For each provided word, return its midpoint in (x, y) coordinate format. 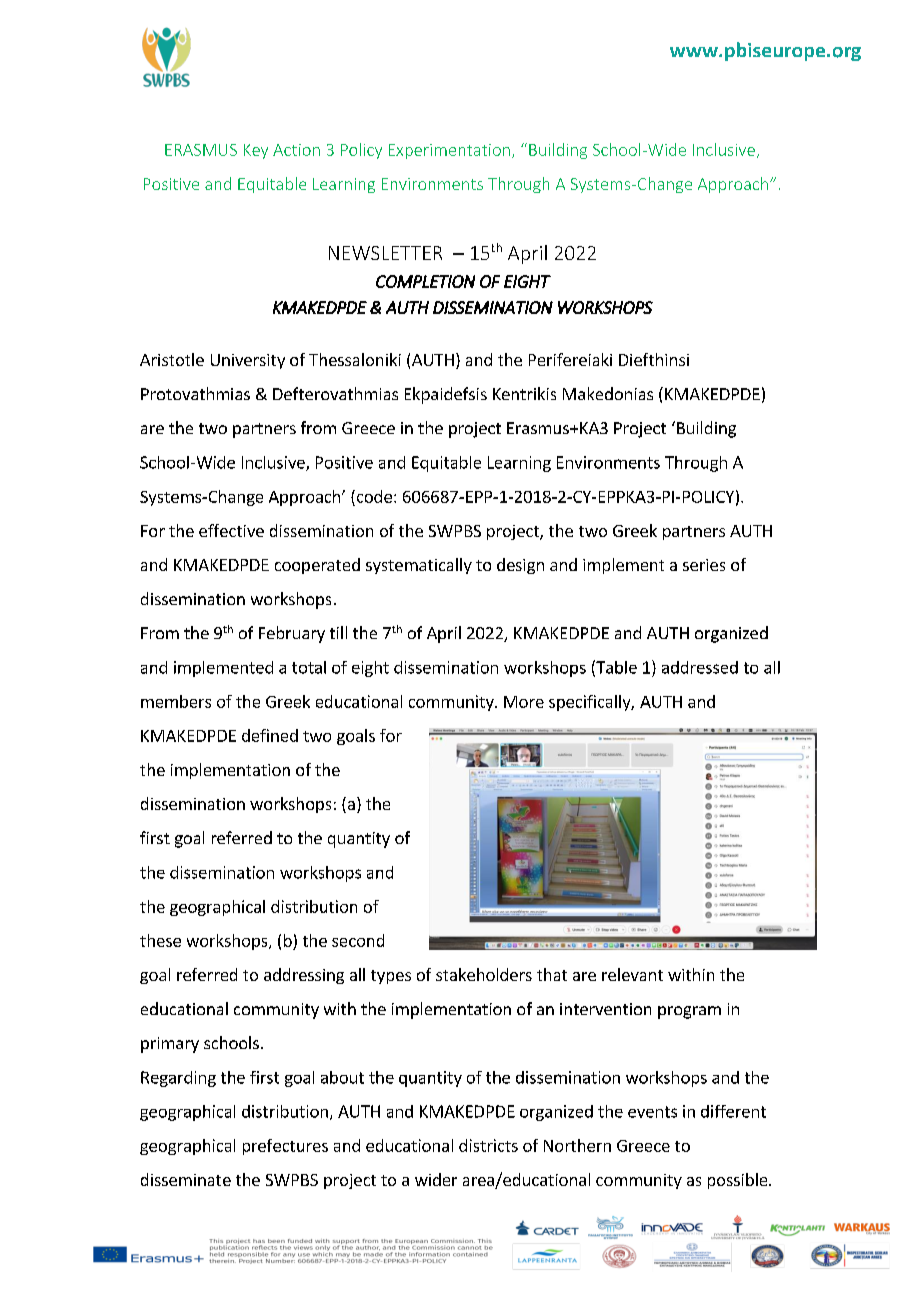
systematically (419, 566)
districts (488, 1145)
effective (231, 530)
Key (256, 151)
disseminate (186, 1179)
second (358, 940)
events (652, 1112)
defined (270, 735)
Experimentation (449, 151)
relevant (632, 974)
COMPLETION (425, 281)
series (704, 565)
